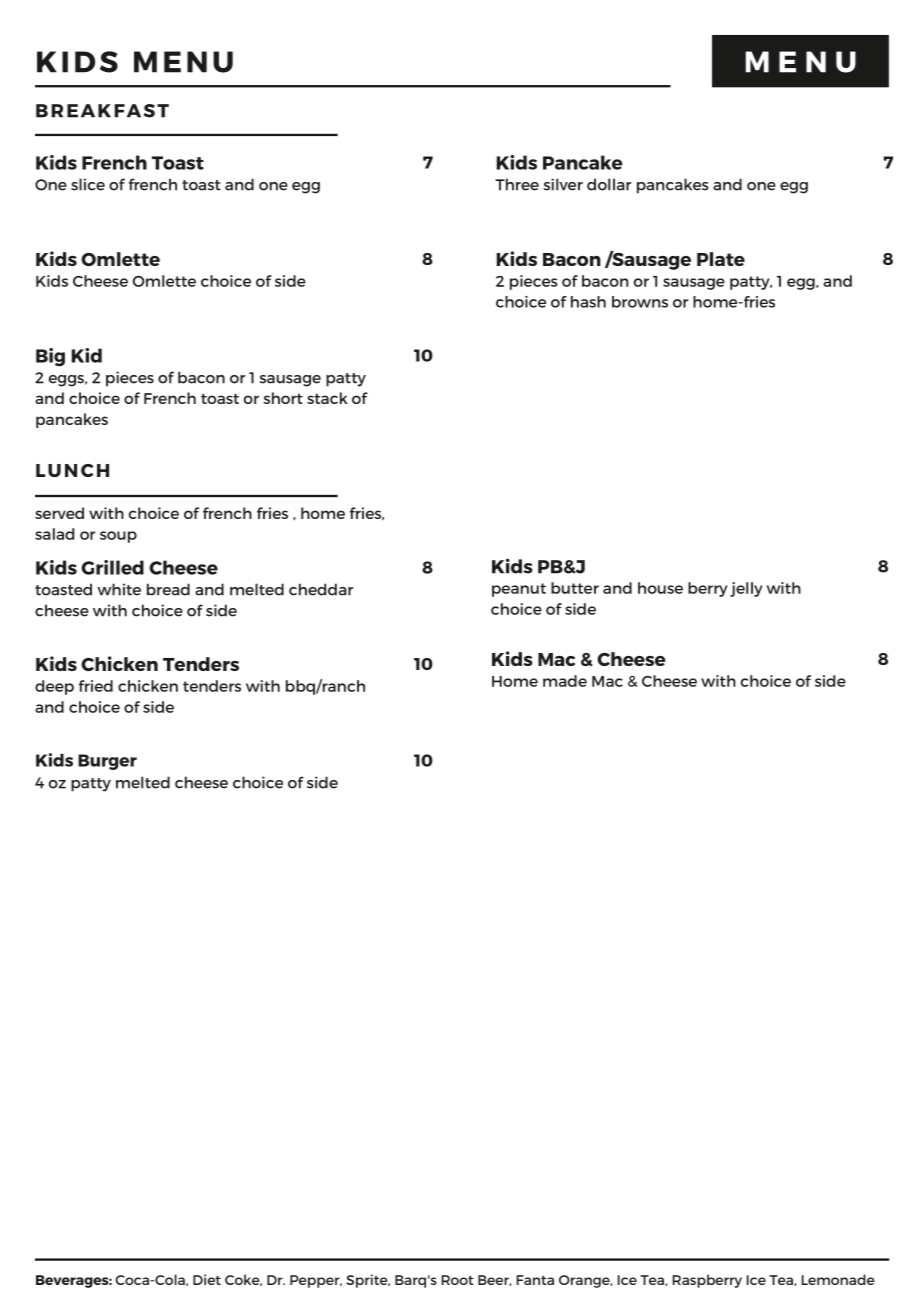 Image resolution: width=924 pixels, height=1309 pixels. I want to click on Burger, so click(107, 762).
